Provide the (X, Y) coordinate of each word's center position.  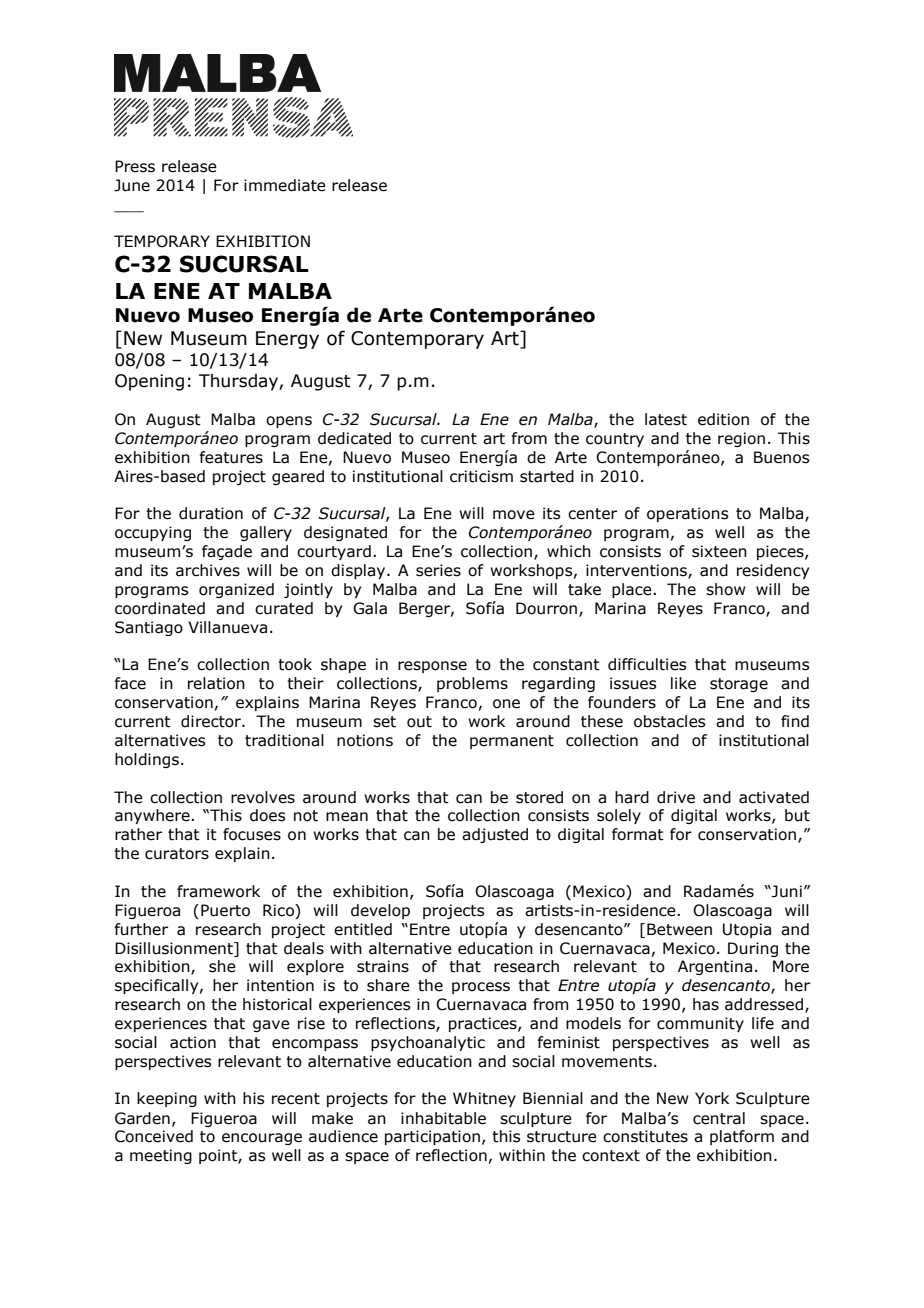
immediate (285, 185)
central (719, 1118)
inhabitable (443, 1118)
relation (216, 683)
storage (739, 685)
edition (723, 419)
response (432, 667)
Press (135, 166)
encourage (262, 1139)
